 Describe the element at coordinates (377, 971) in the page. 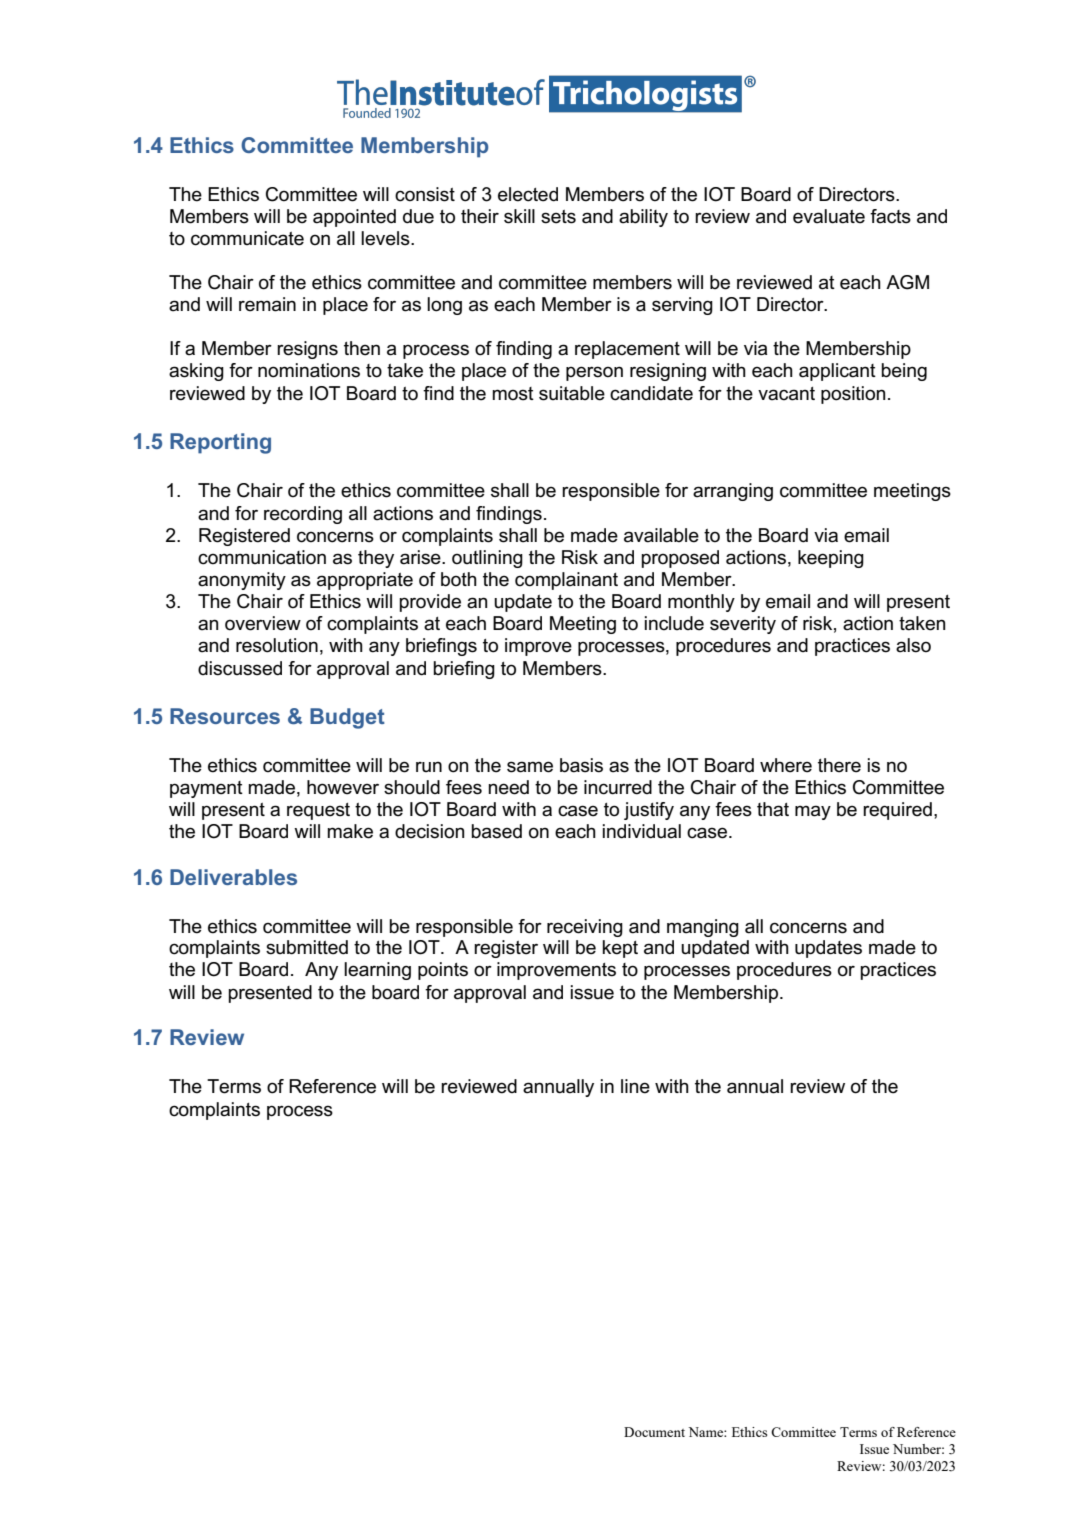

I see `learning` at that location.
